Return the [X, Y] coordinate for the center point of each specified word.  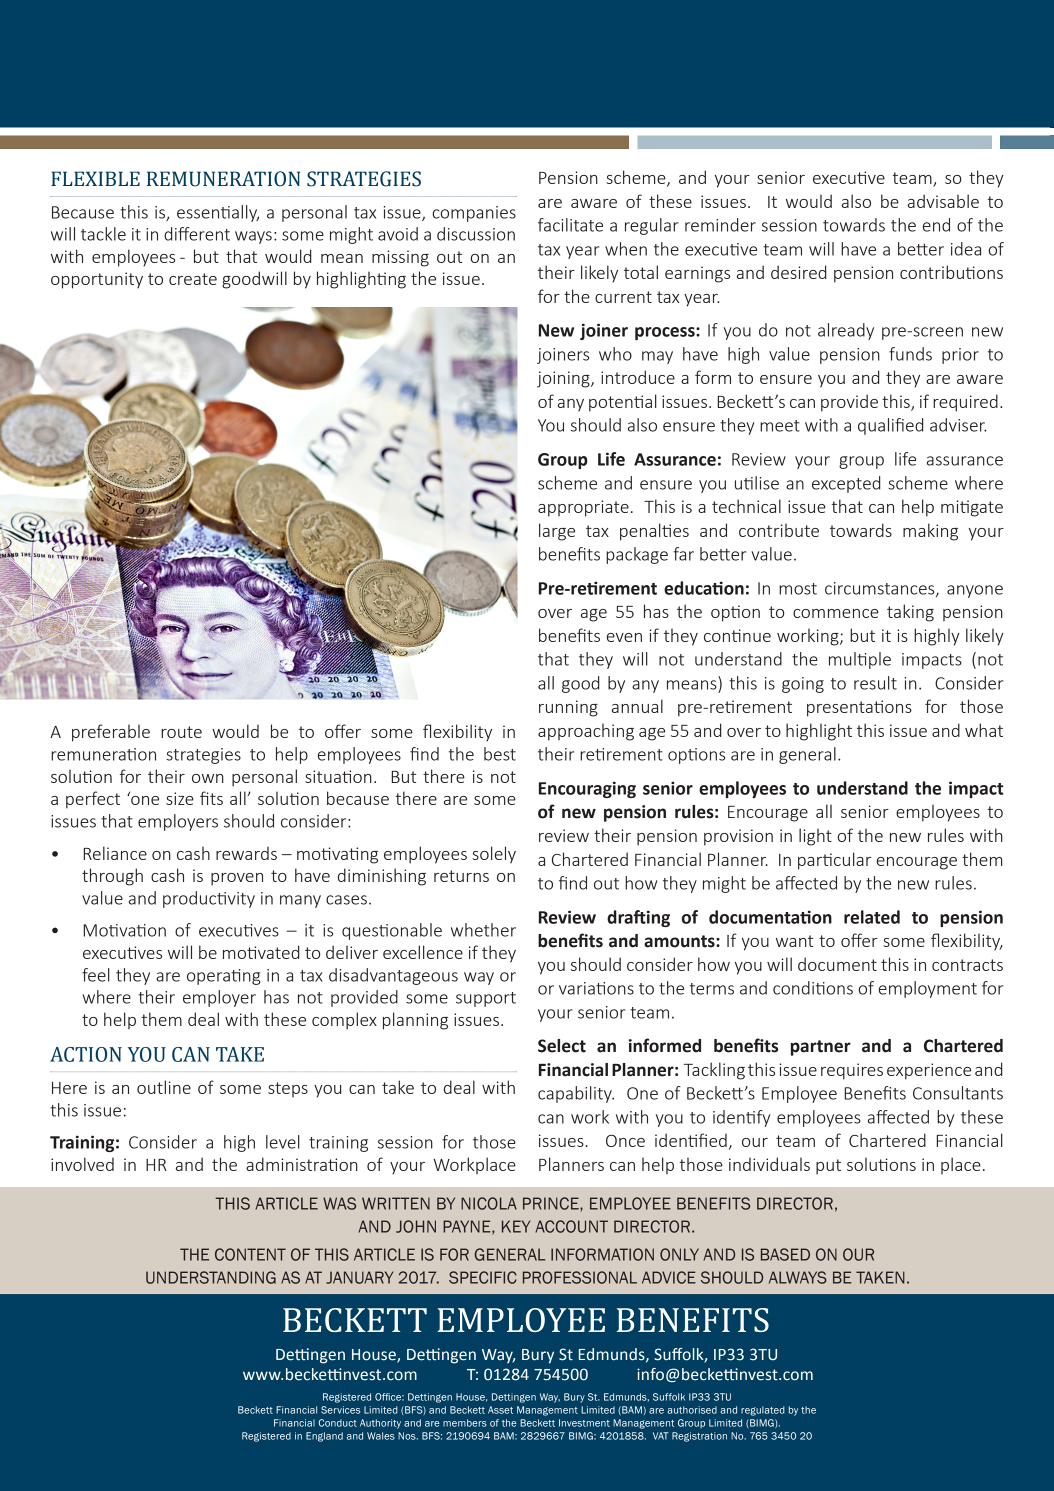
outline [164, 1087]
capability [576, 1094]
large [557, 532]
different [197, 234]
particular [834, 861]
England [324, 1437]
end [936, 225]
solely [494, 855]
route [181, 732]
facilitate [570, 225]
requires [852, 1071]
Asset [500, 1410]
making [930, 532]
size [180, 798]
